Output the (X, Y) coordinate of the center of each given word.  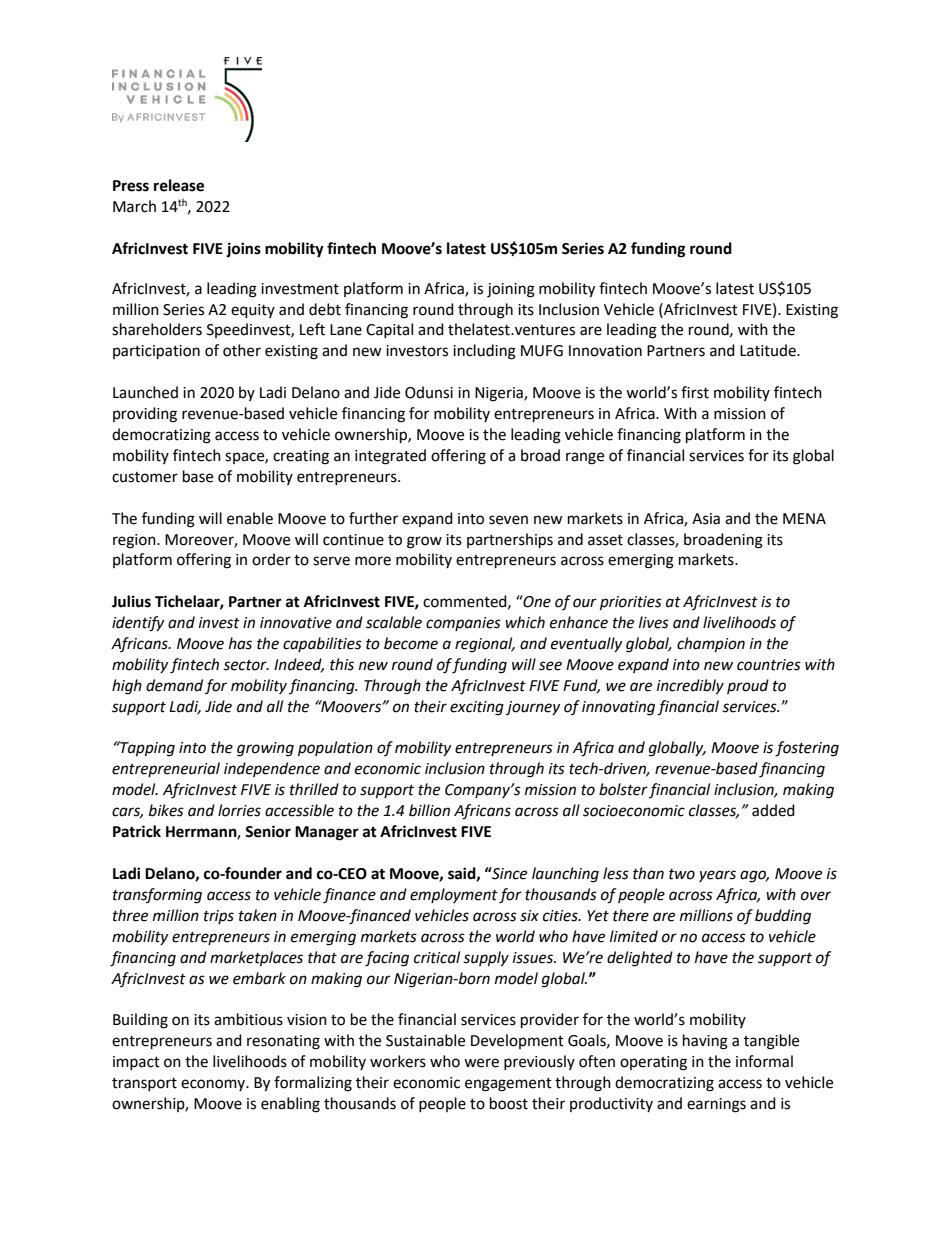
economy (214, 1085)
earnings (716, 1105)
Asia (706, 519)
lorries (239, 810)
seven (508, 520)
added (773, 810)
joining (511, 290)
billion (429, 810)
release (179, 185)
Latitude (769, 350)
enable (250, 518)
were (481, 1063)
